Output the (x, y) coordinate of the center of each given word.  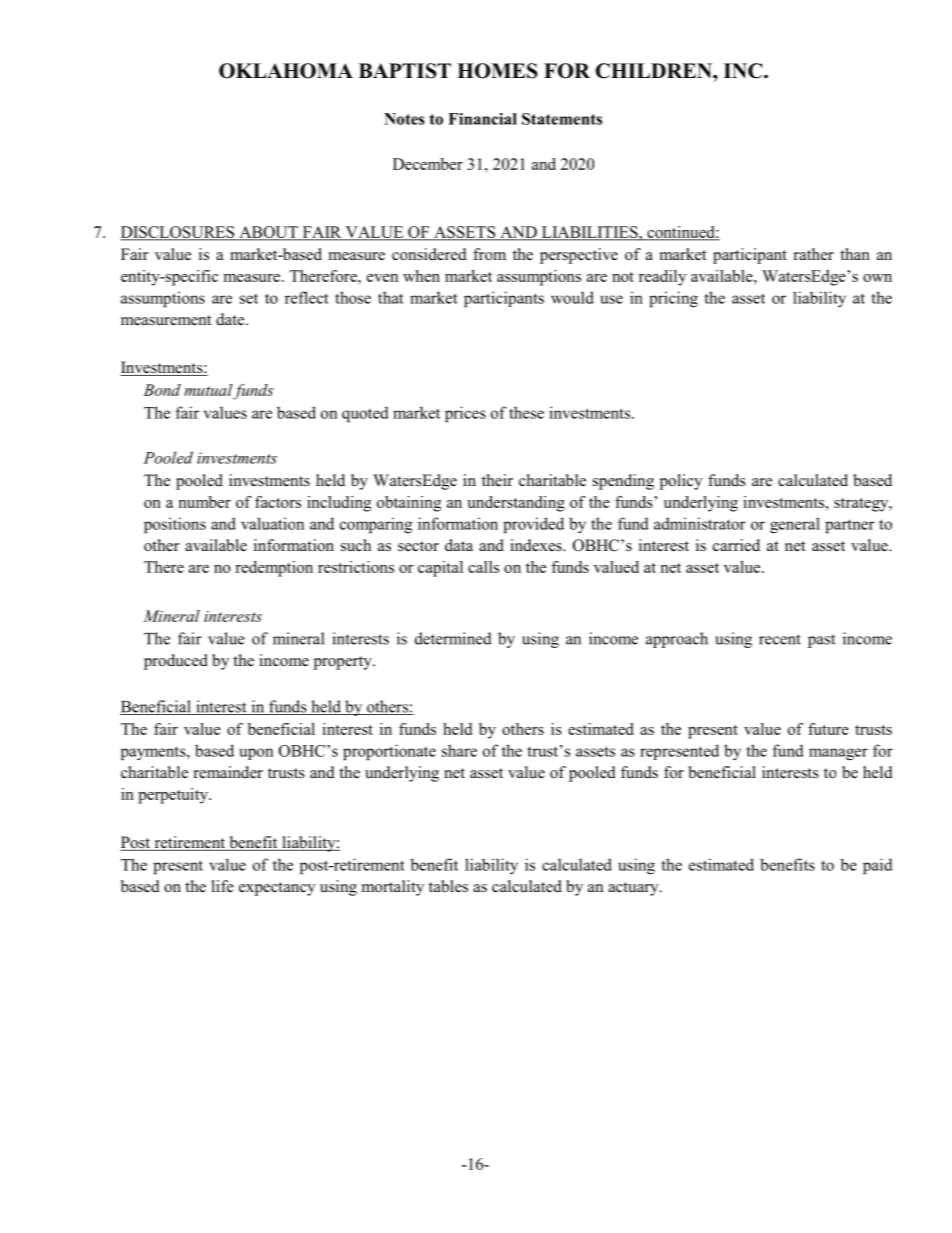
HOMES (497, 71)
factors (278, 502)
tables (448, 886)
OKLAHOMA (286, 71)
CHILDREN (655, 71)
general (795, 525)
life (223, 886)
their (497, 480)
